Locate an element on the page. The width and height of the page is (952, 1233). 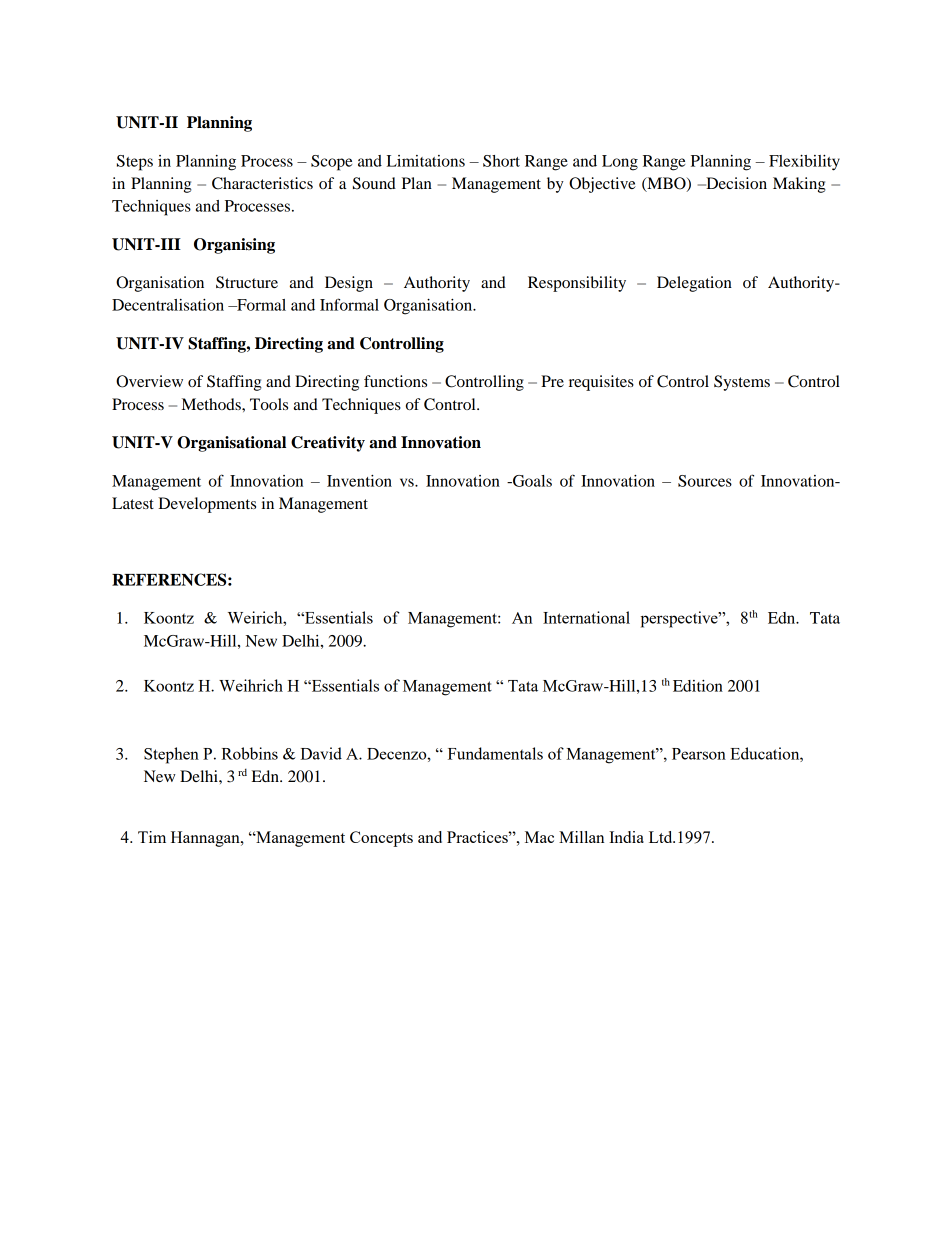
Tim is located at coordinates (152, 837).
